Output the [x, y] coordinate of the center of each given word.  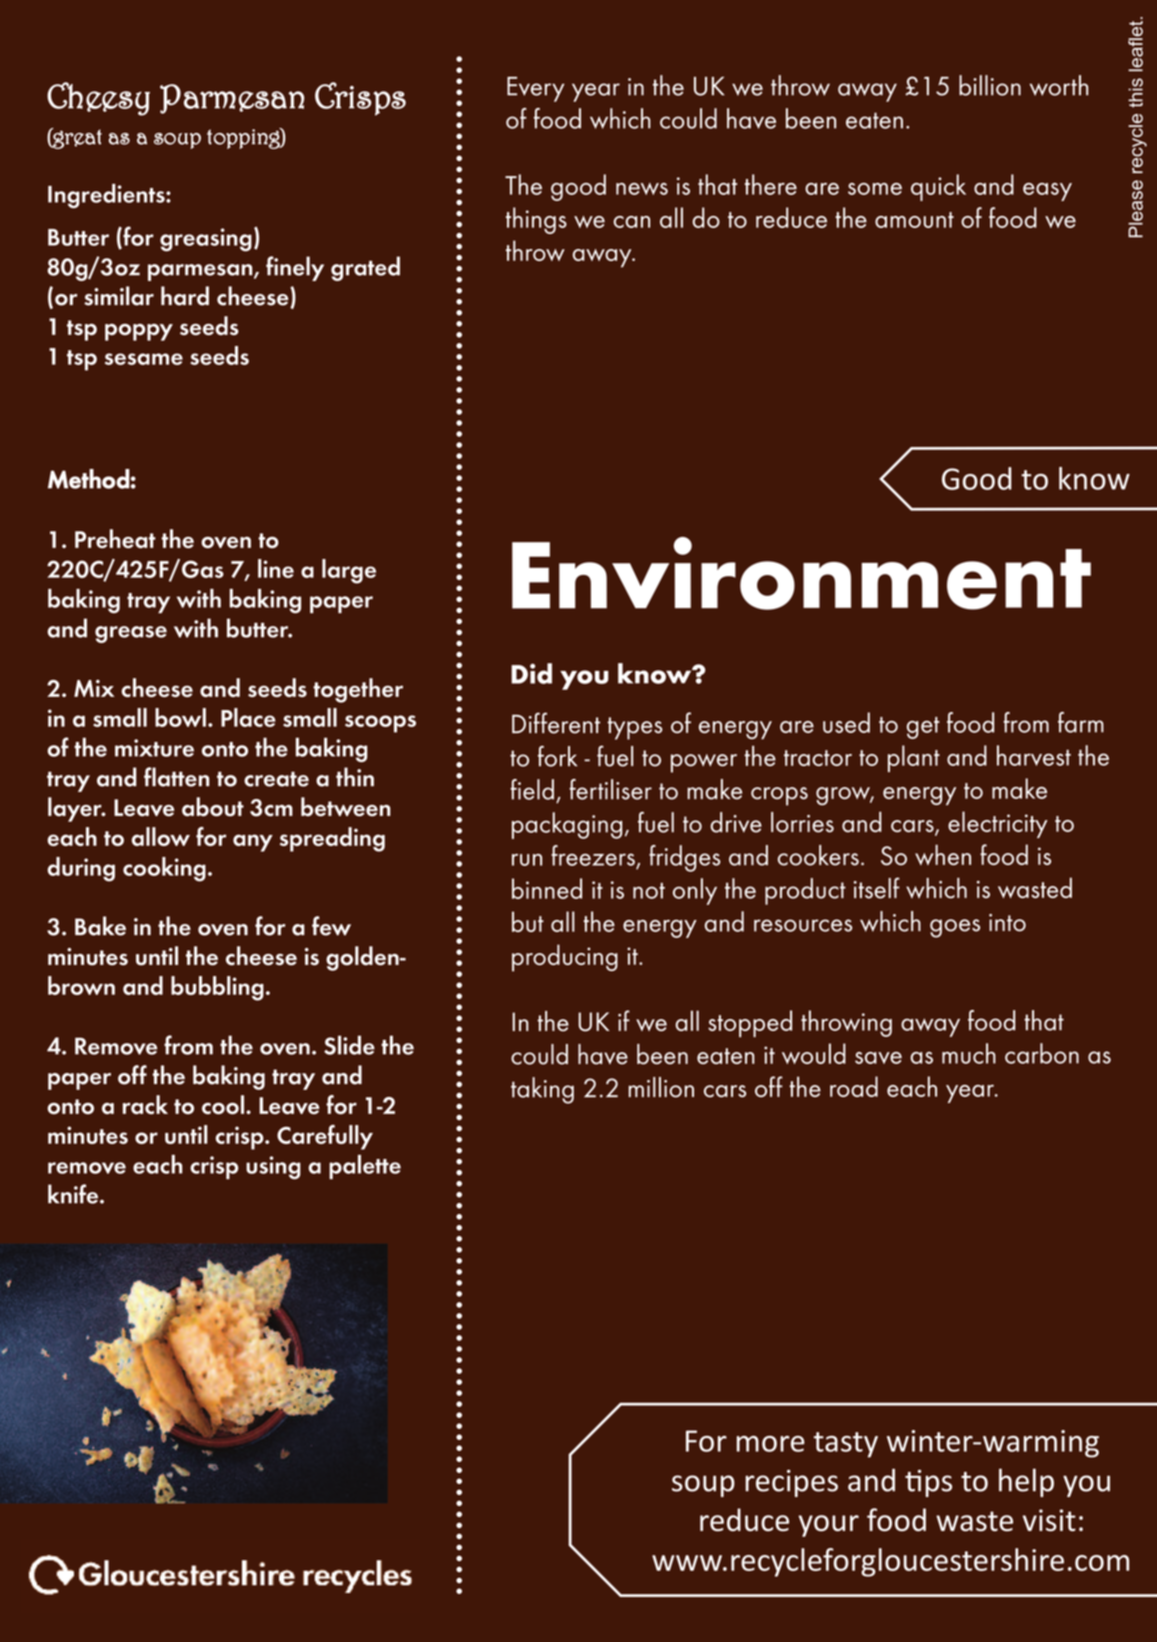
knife [73, 1194]
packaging [567, 825]
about [213, 807]
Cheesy [98, 99]
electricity [998, 824]
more [771, 1444]
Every [536, 89]
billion [990, 85]
